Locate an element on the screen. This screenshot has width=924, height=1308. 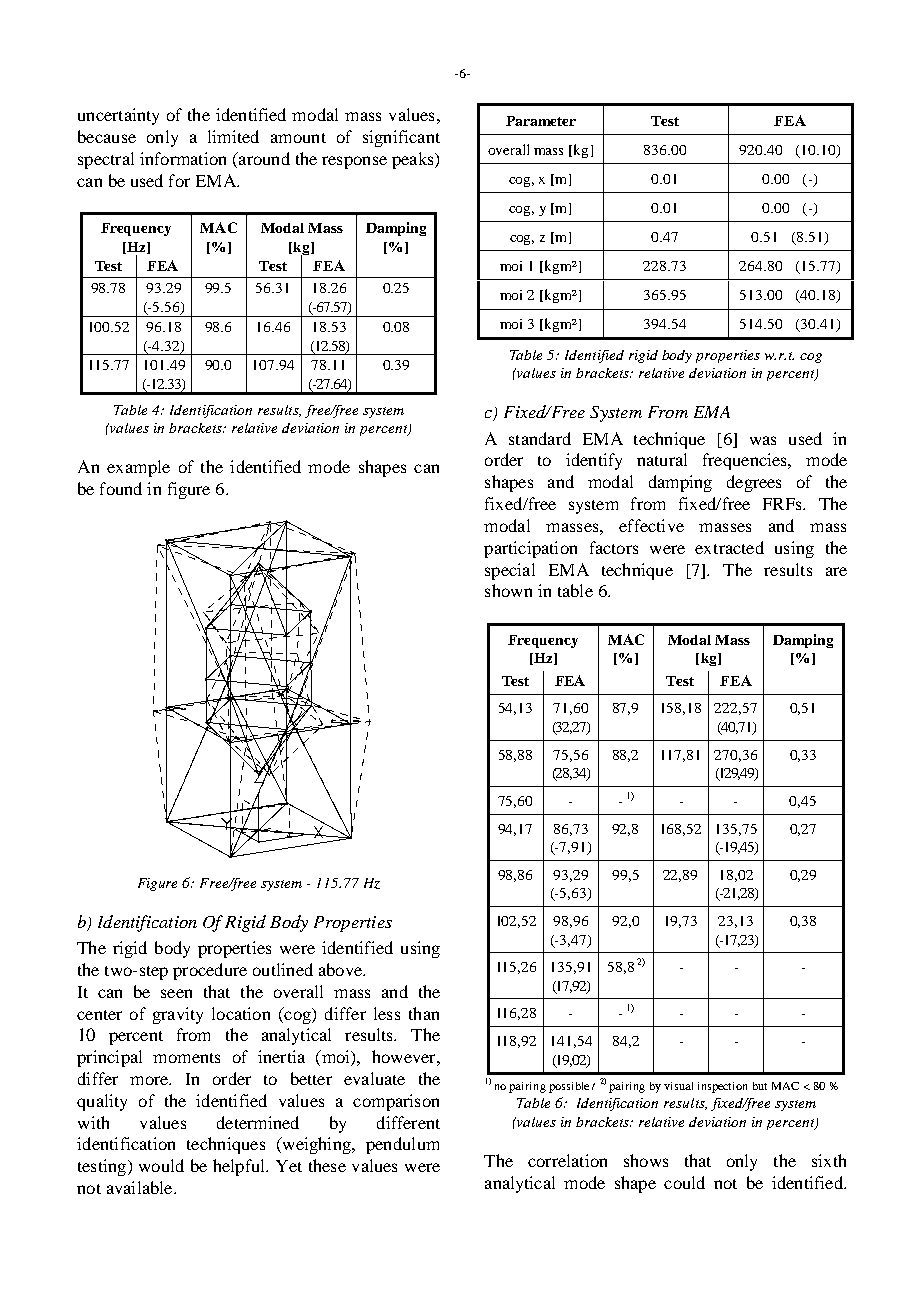
information is located at coordinates (183, 158).
